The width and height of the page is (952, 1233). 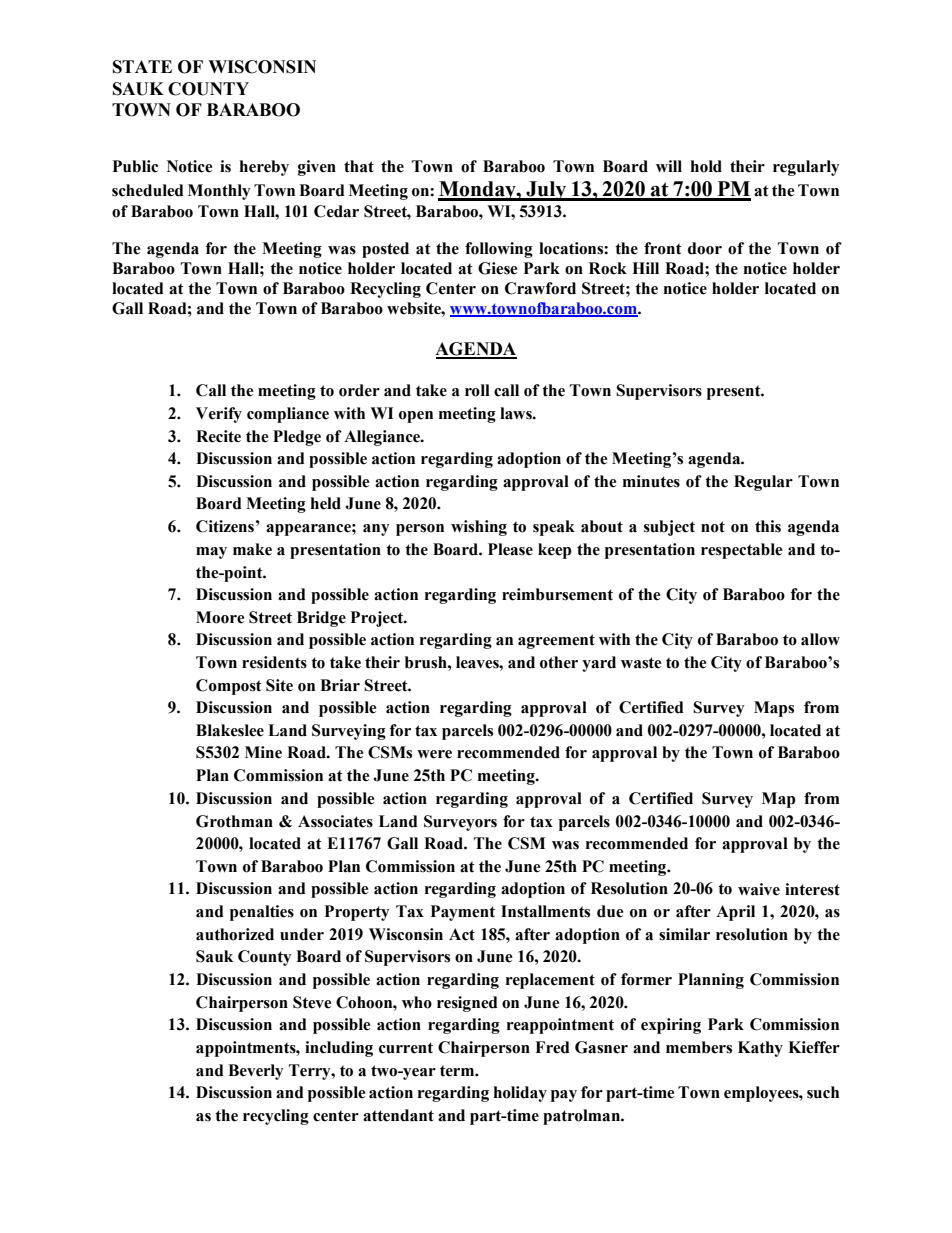 I want to click on holiday, so click(x=520, y=1094).
